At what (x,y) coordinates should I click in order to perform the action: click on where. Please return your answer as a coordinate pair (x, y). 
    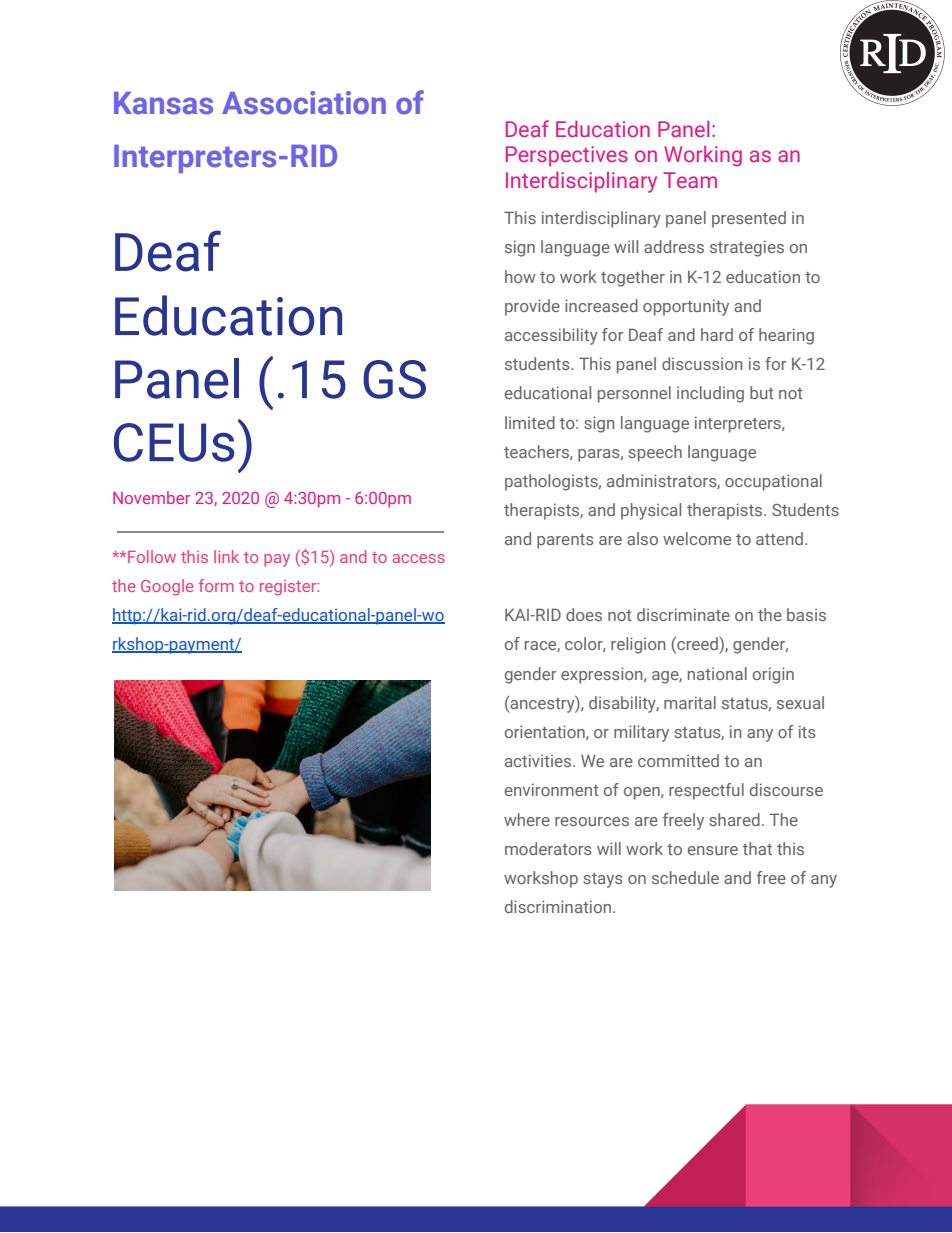
    Looking at the image, I should click on (527, 819).
